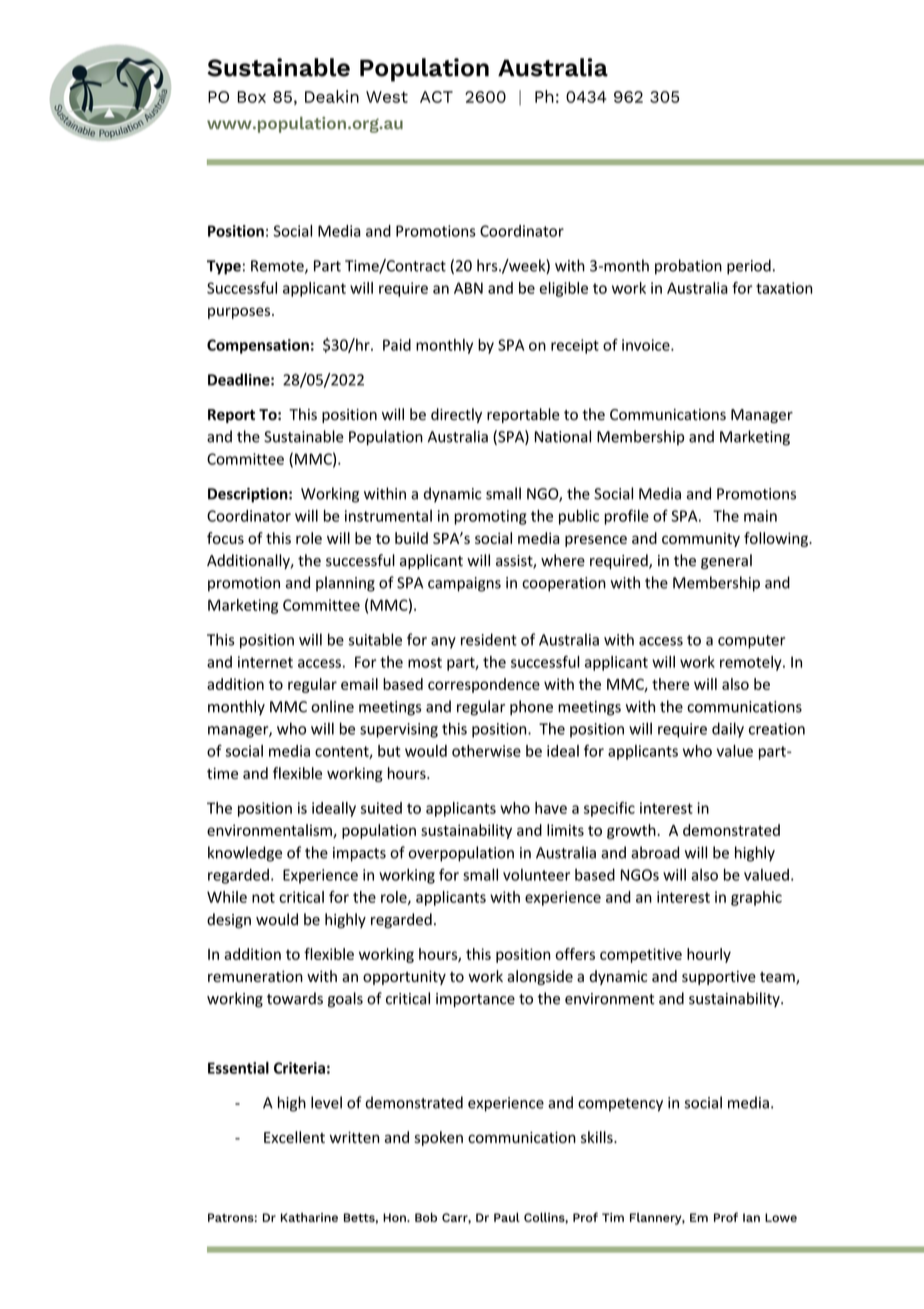 Image resolution: width=924 pixels, height=1309 pixels. Describe the element at coordinates (252, 97) in the image. I see `Box` at that location.
